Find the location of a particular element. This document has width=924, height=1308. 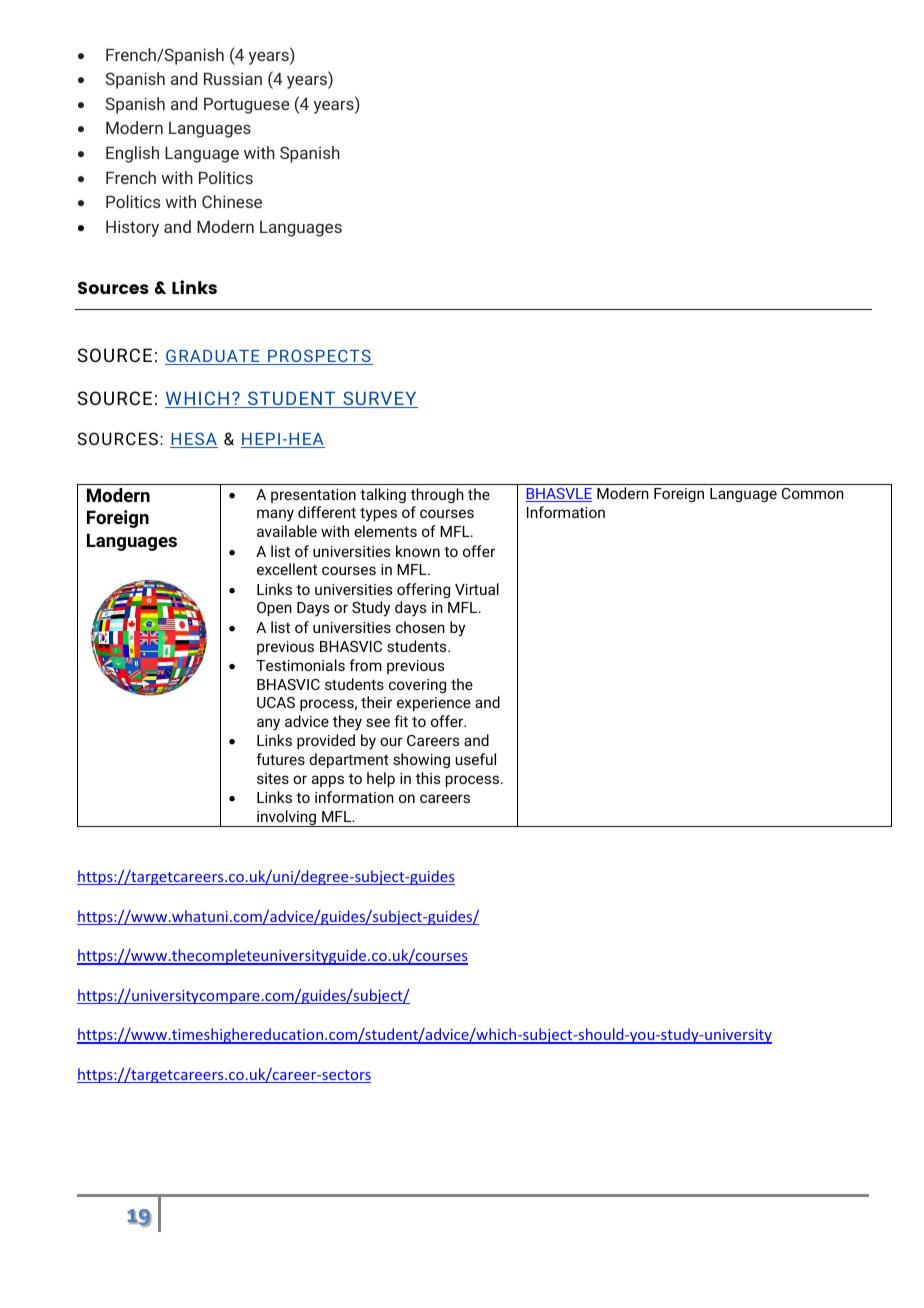

Russian is located at coordinates (233, 78).
